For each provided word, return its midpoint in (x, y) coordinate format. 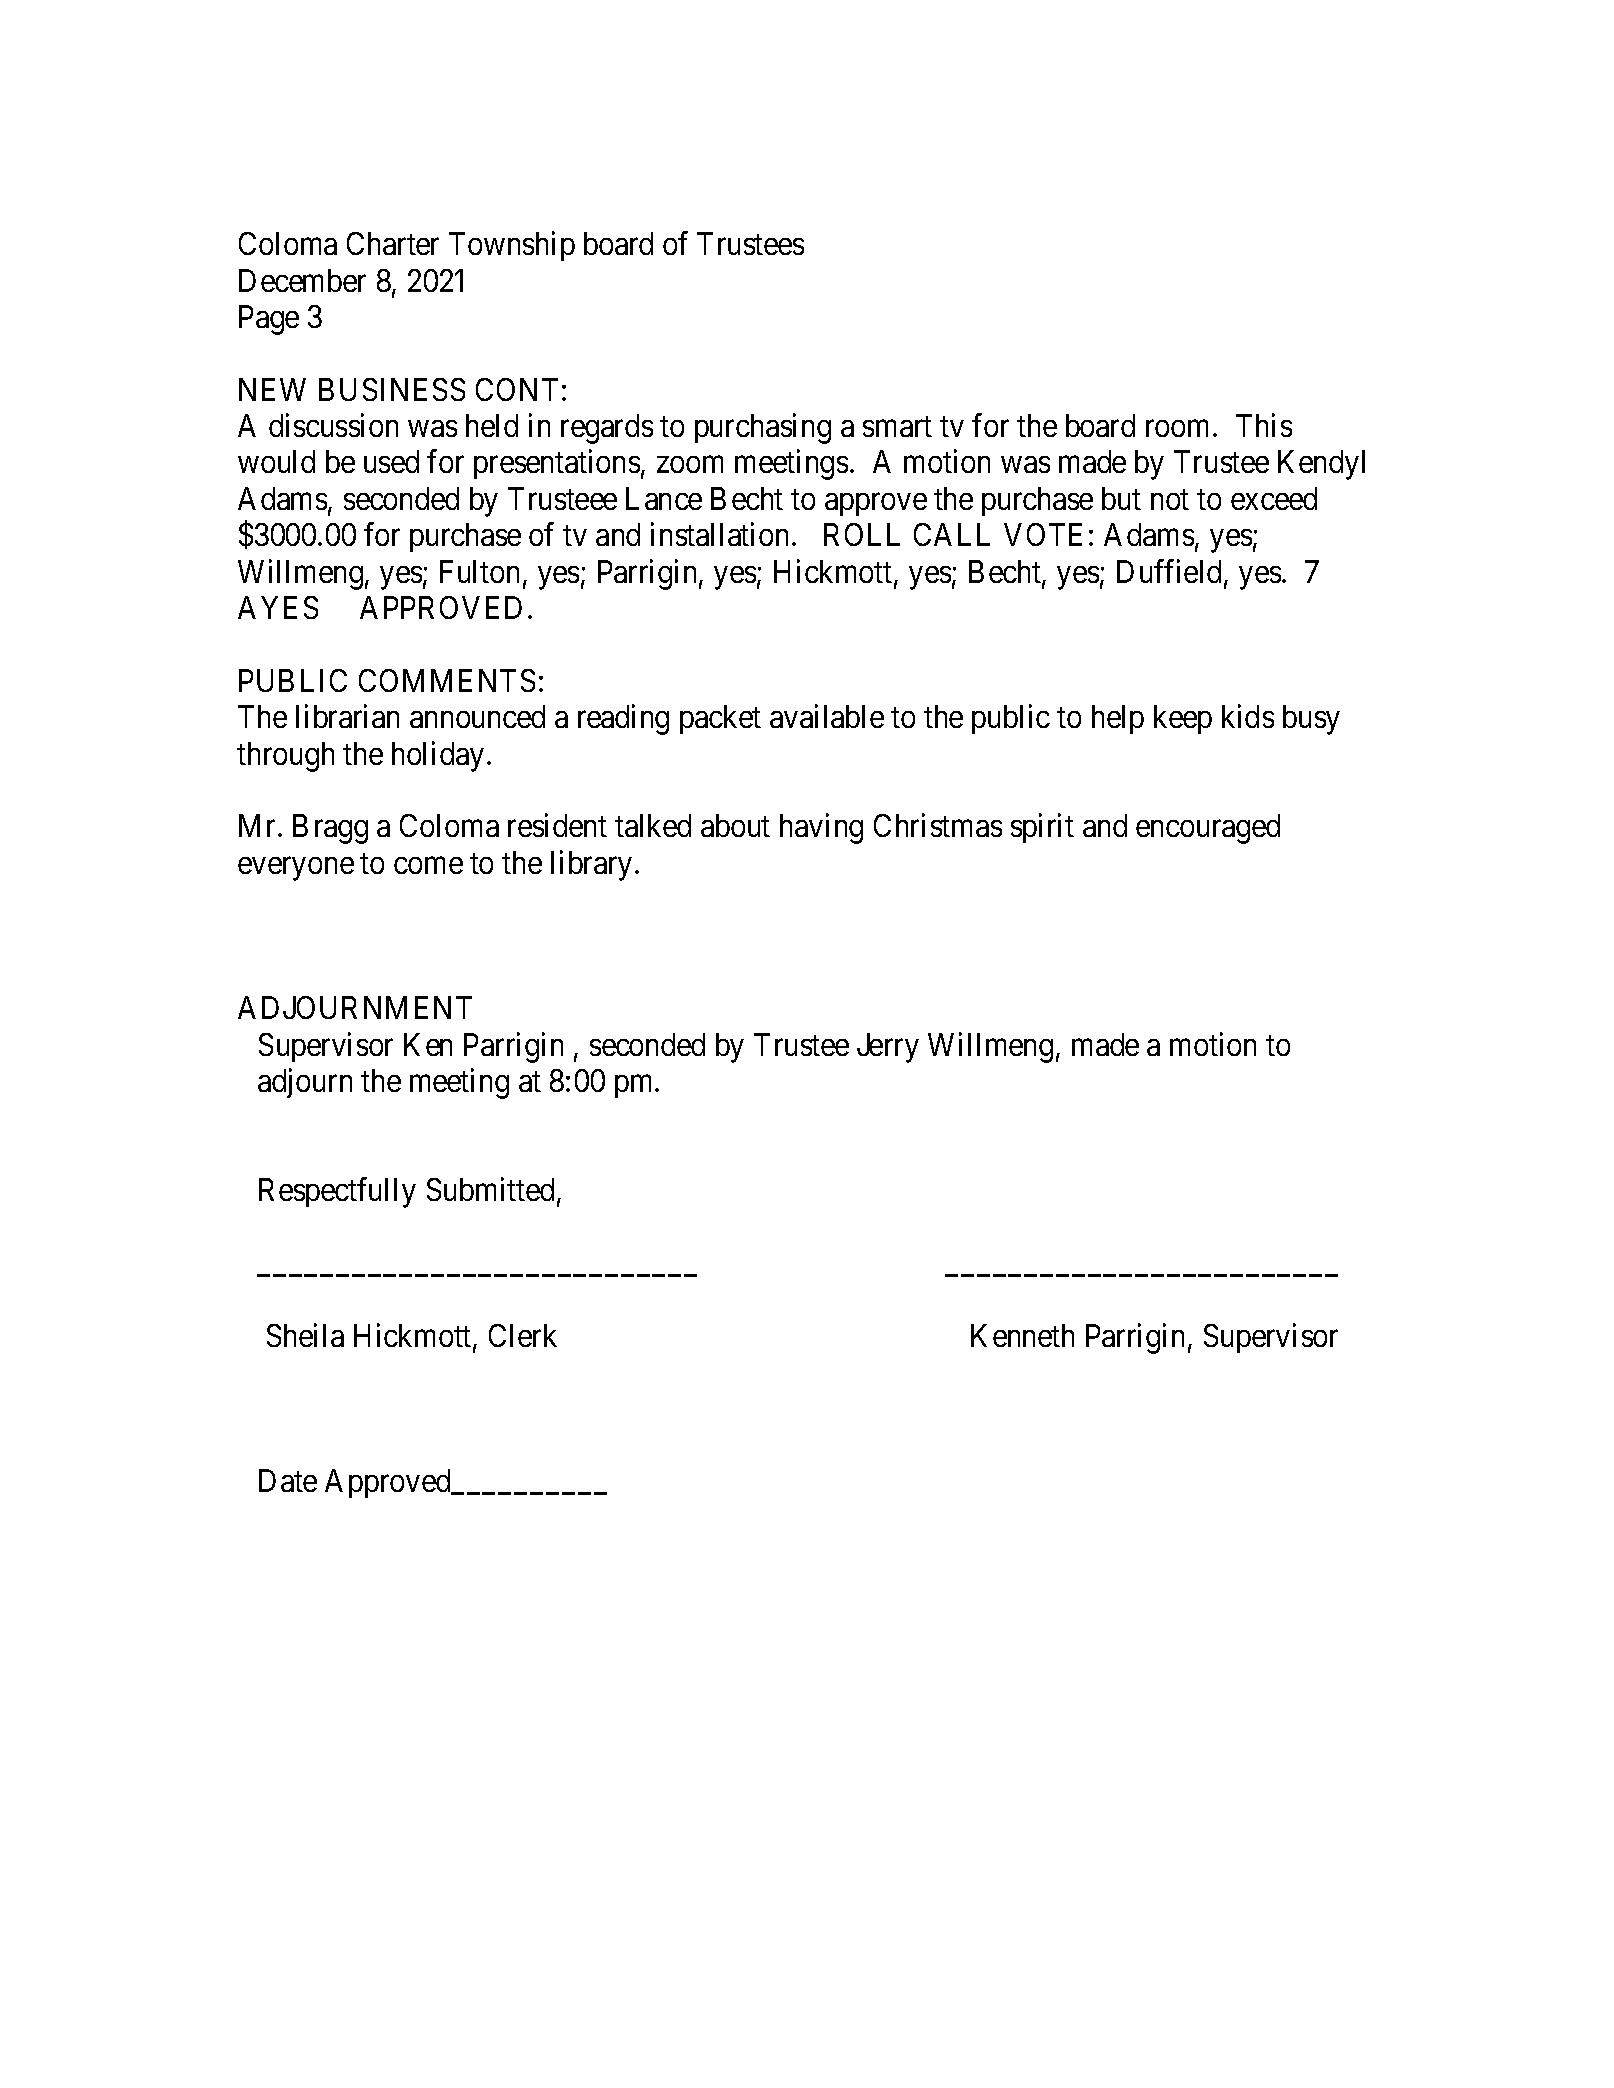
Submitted (492, 1191)
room (1177, 429)
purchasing (763, 429)
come (428, 865)
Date (288, 1480)
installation (719, 534)
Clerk (523, 1335)
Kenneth (1022, 1335)
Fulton (479, 571)
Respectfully (337, 1193)
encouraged (1208, 829)
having (821, 829)
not (1170, 500)
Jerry (888, 1048)
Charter (393, 243)
